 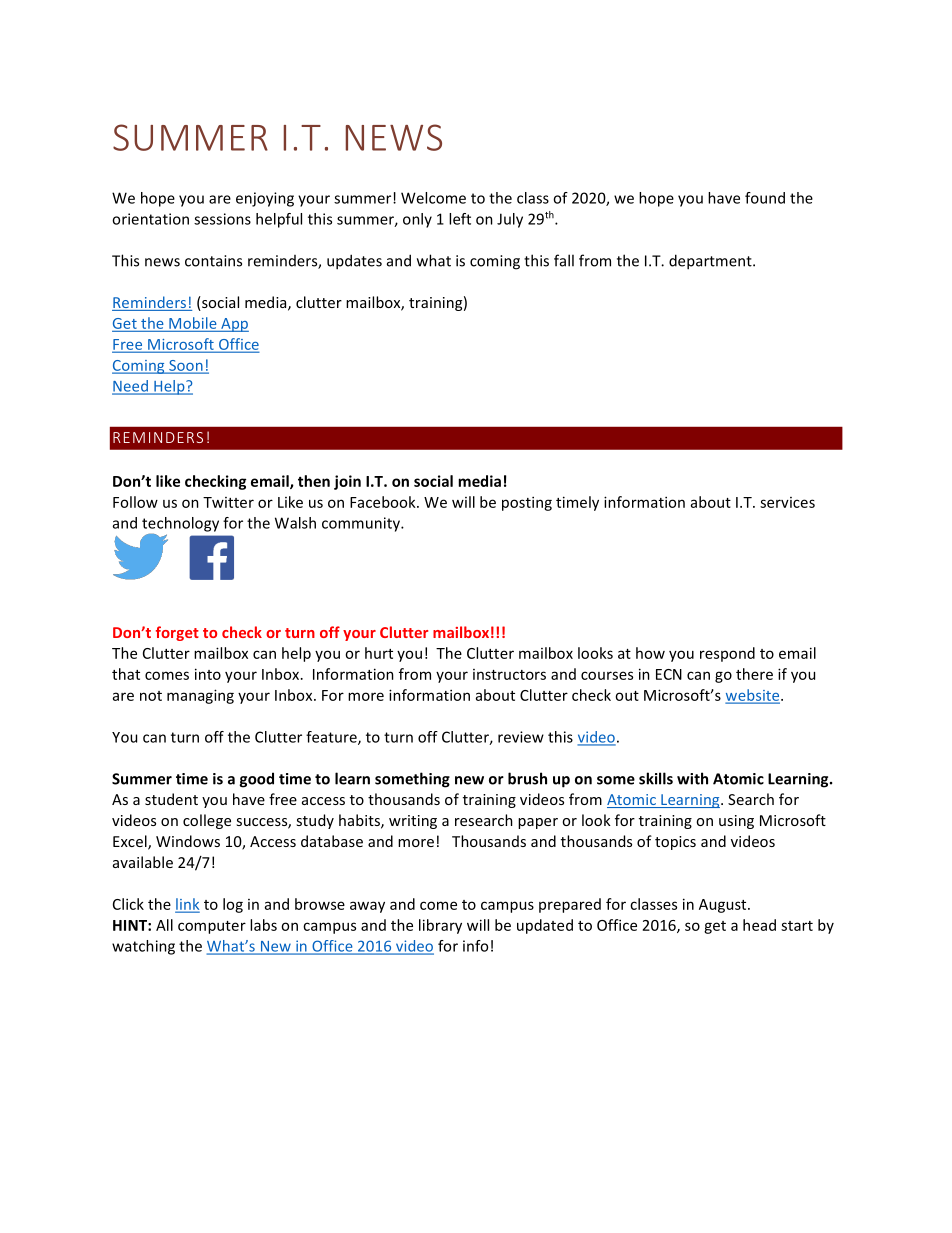 What do you see at coordinates (787, 502) in the screenshot?
I see `services` at bounding box center [787, 502].
